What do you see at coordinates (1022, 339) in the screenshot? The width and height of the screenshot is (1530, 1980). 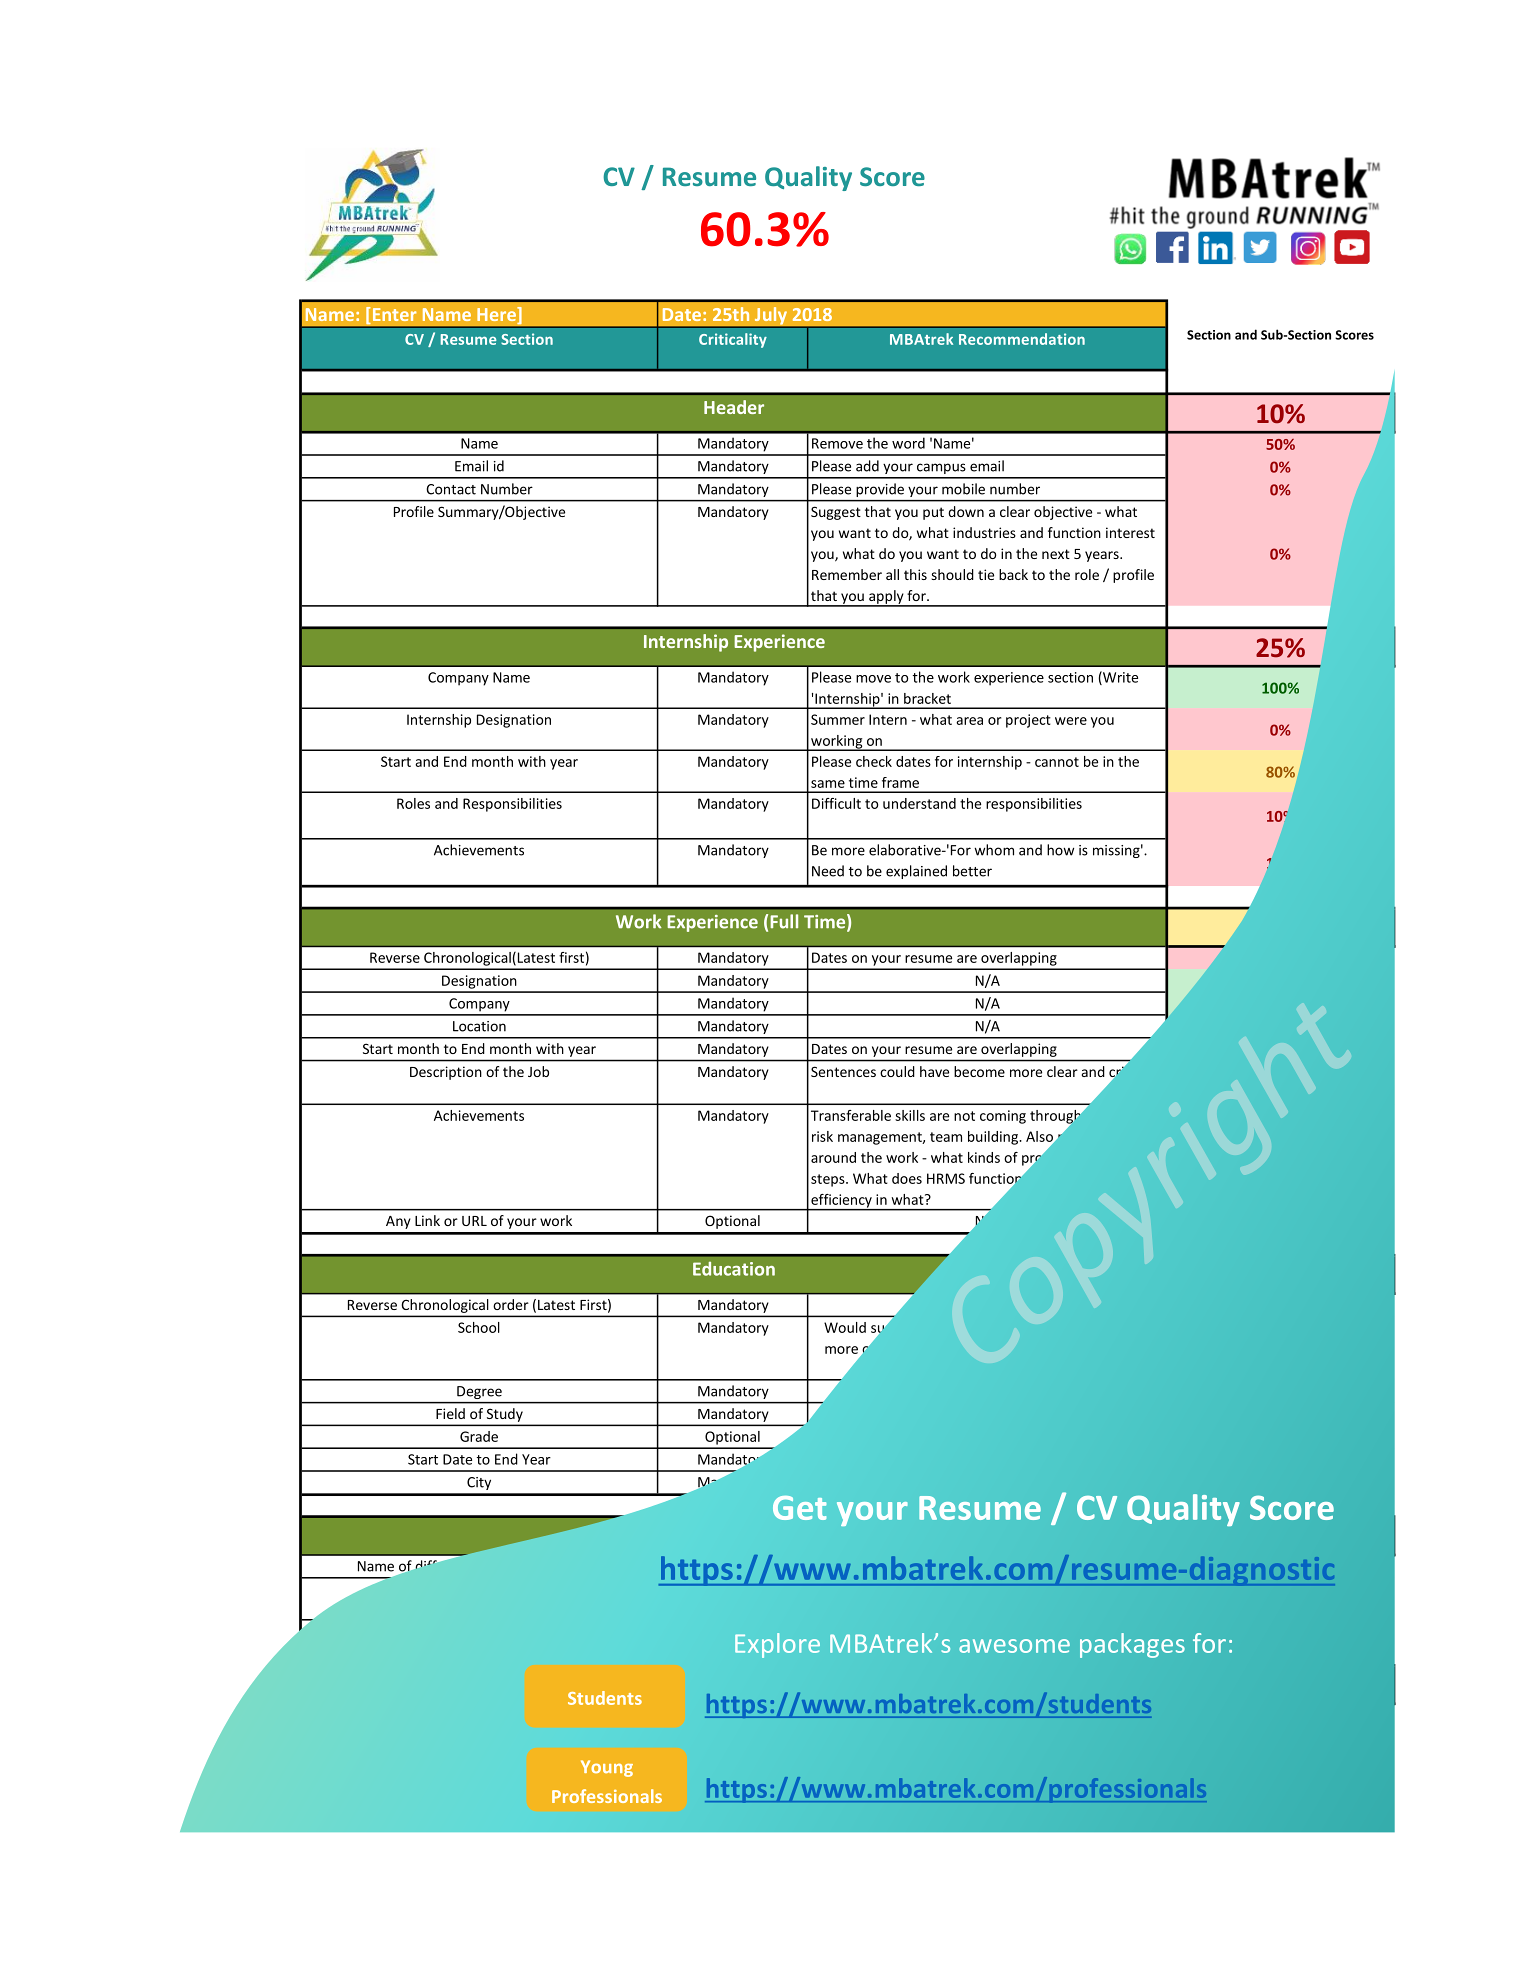 I see `Recommendation` at bounding box center [1022, 339].
